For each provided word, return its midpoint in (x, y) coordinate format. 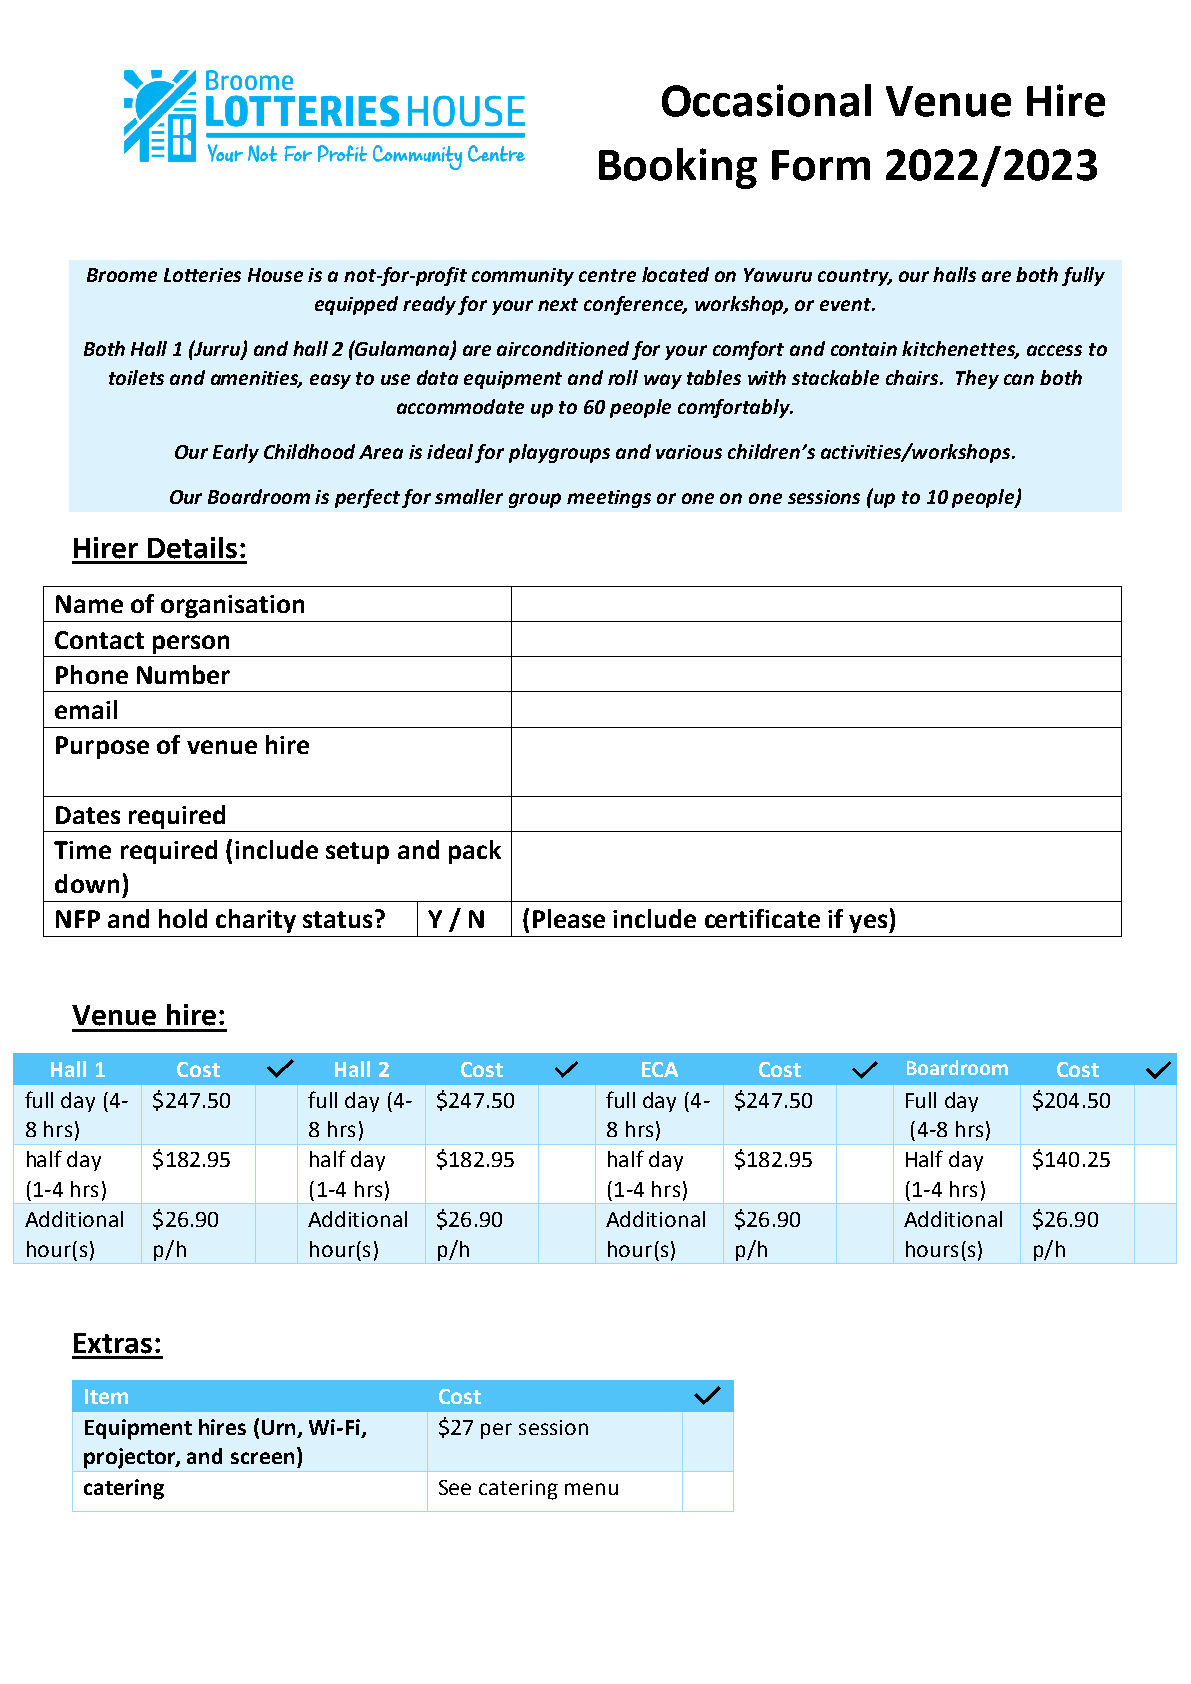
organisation (232, 606)
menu (591, 1489)
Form (821, 165)
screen (262, 1458)
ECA (660, 1069)
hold (183, 918)
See (455, 1487)
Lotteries (202, 275)
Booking (678, 168)
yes (869, 923)
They (977, 379)
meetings (609, 499)
